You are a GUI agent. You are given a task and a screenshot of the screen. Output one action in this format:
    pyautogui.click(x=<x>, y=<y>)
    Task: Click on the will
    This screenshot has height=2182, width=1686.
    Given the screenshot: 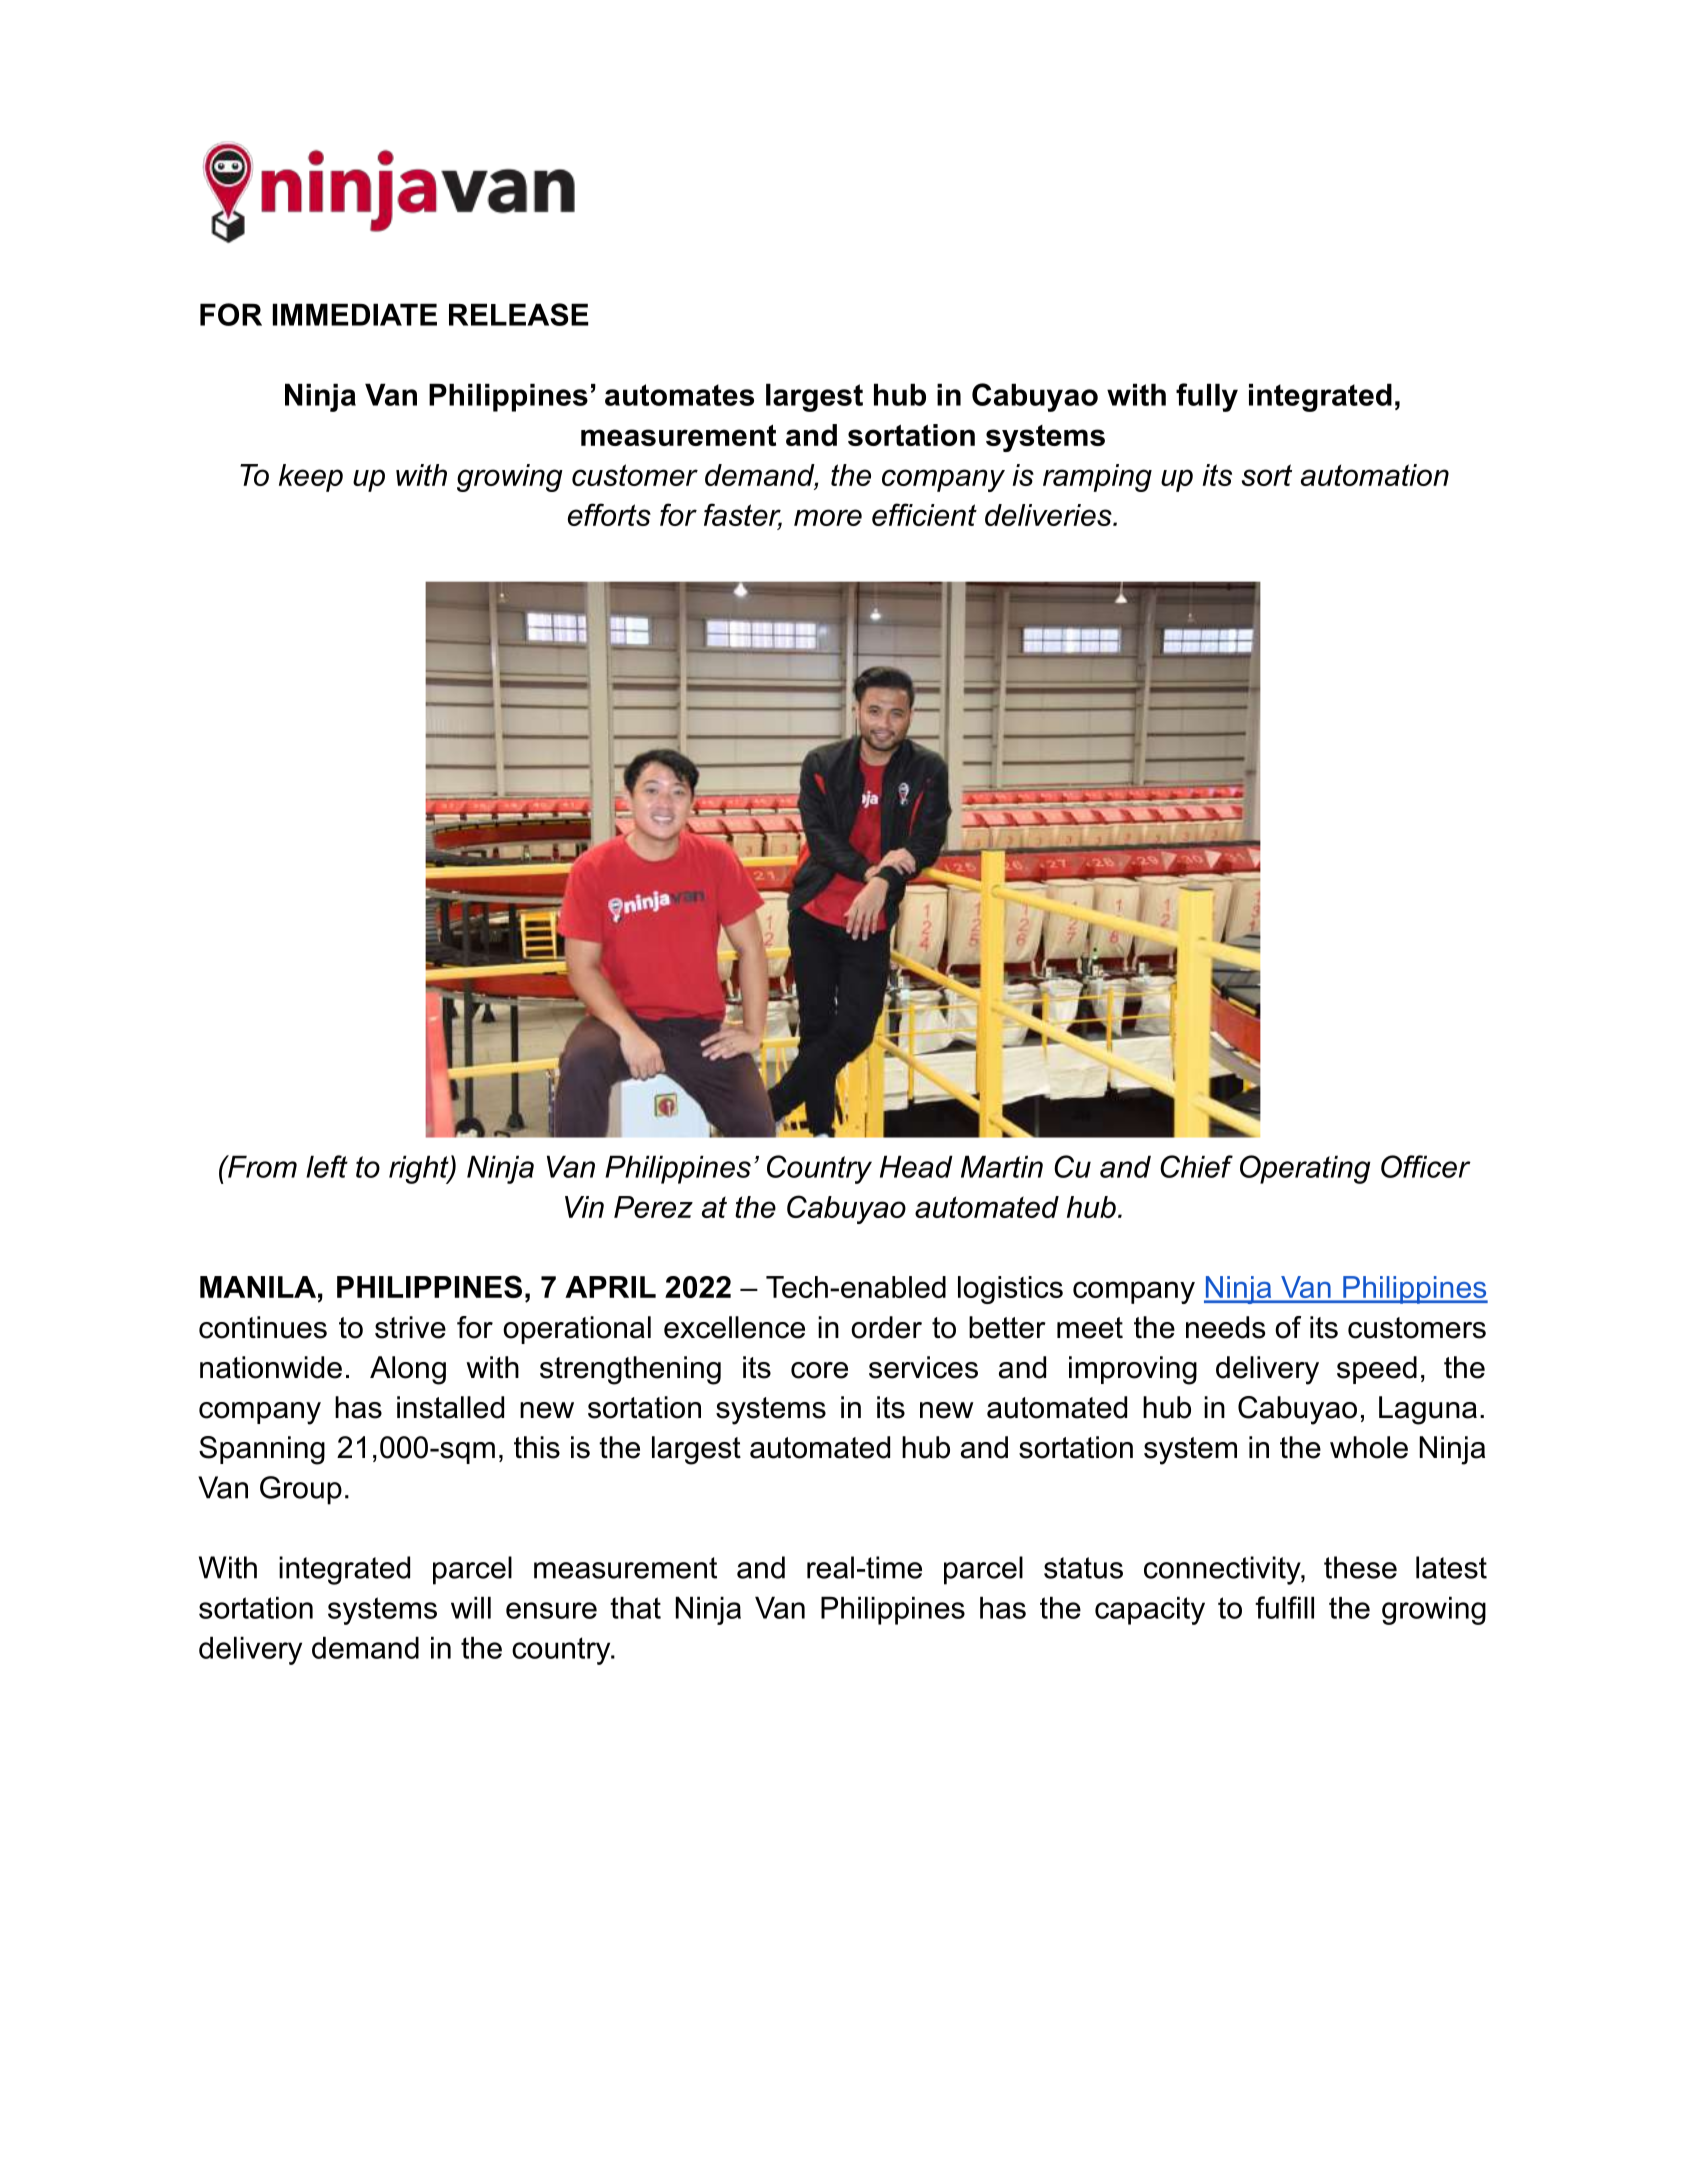 What is the action you would take?
    pyautogui.click(x=471, y=1607)
